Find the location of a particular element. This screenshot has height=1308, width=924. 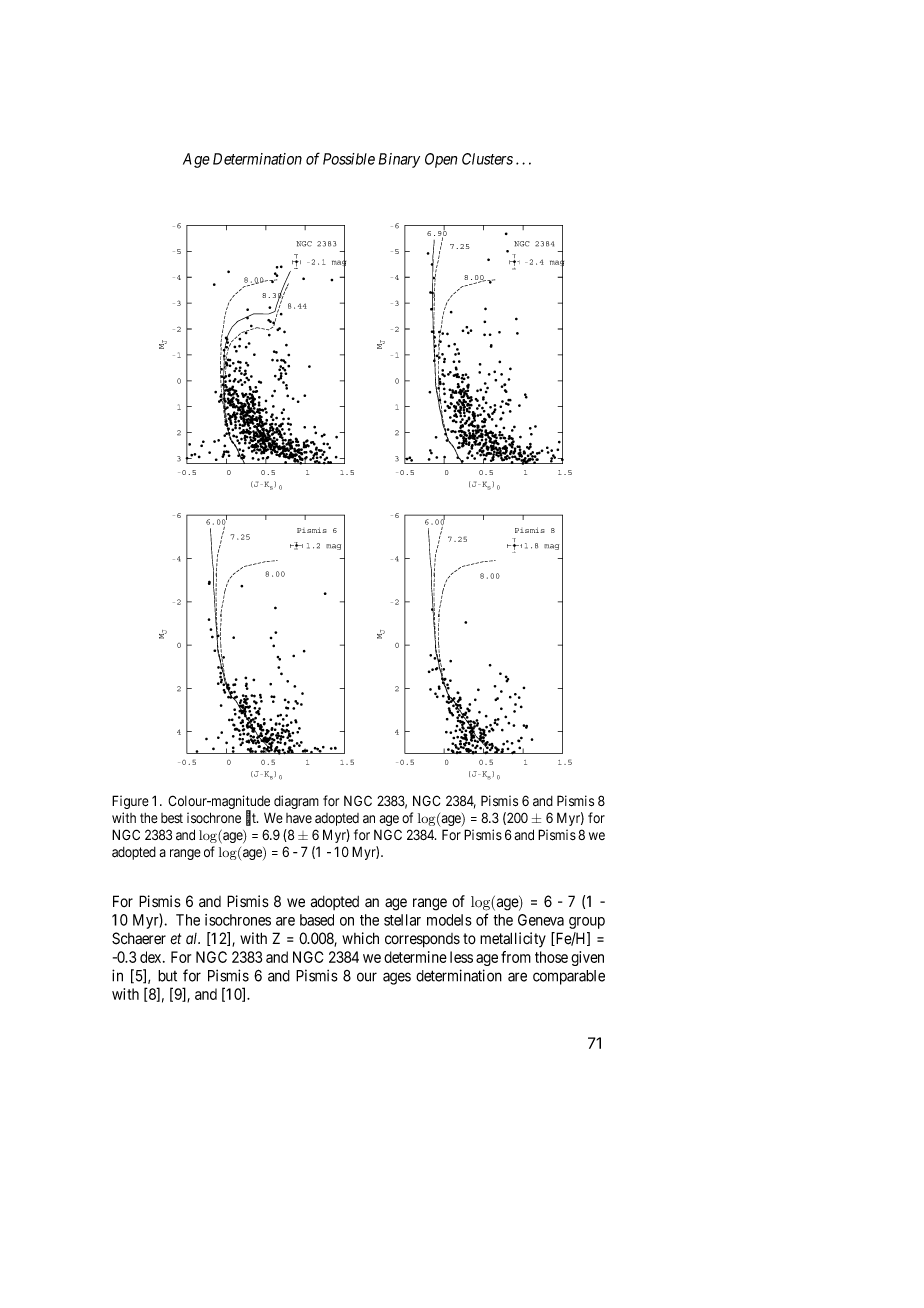

have is located at coordinates (299, 818).
